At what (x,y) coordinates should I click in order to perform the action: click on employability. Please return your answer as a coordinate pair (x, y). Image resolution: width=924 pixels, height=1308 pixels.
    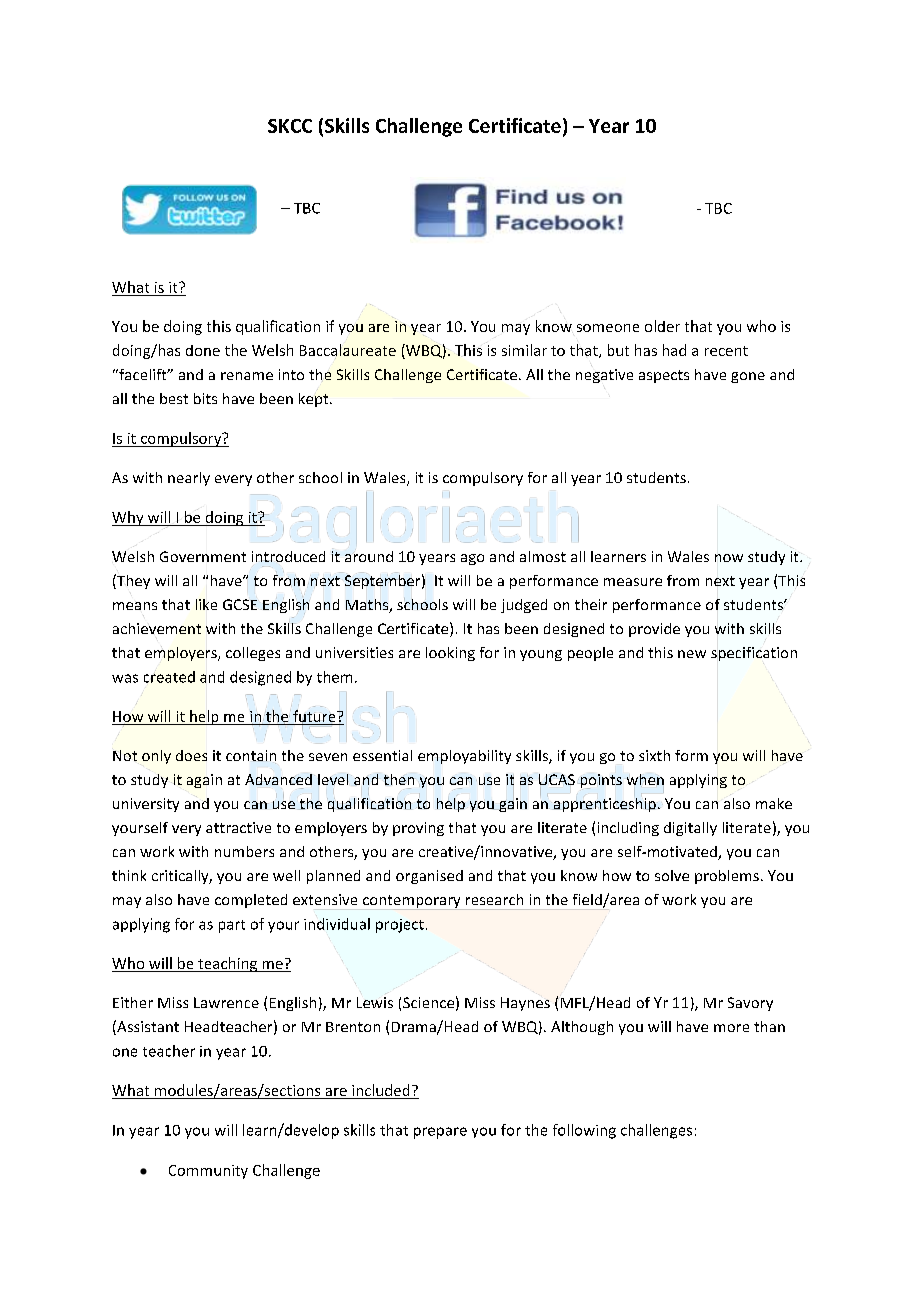
    Looking at the image, I should click on (464, 757).
